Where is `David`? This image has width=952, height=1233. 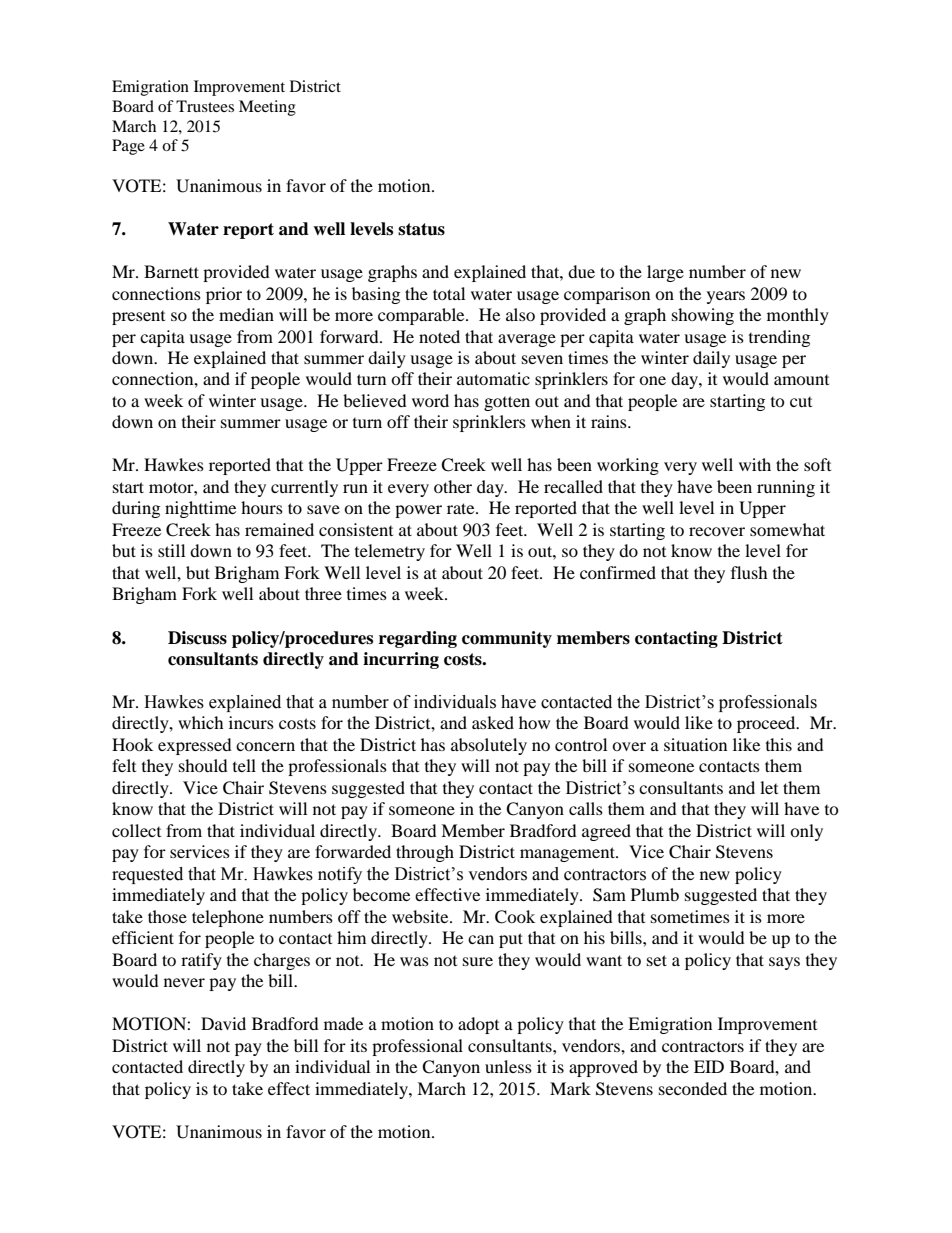 David is located at coordinates (223, 1023).
